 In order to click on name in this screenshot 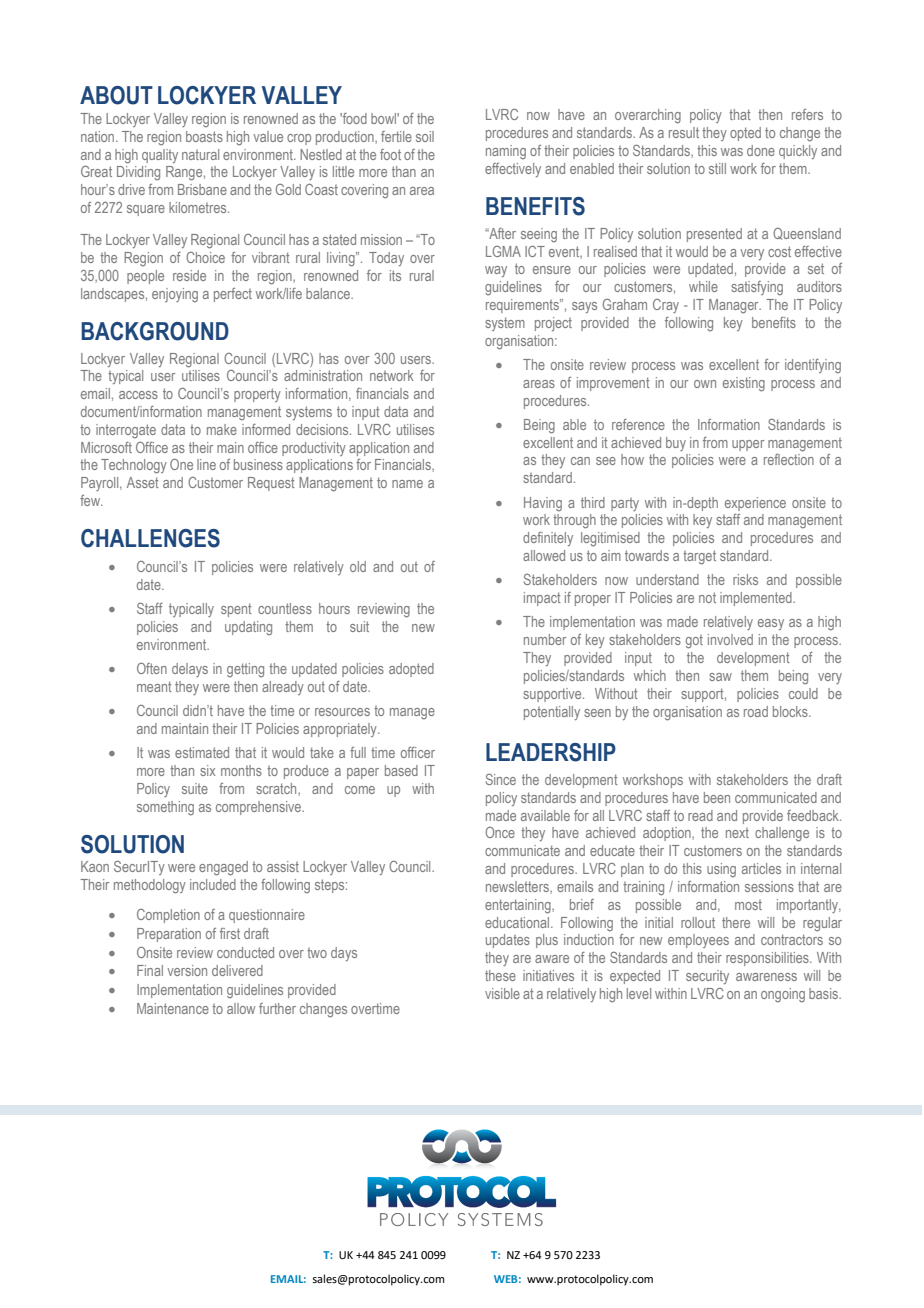, I will do `click(407, 484)`.
